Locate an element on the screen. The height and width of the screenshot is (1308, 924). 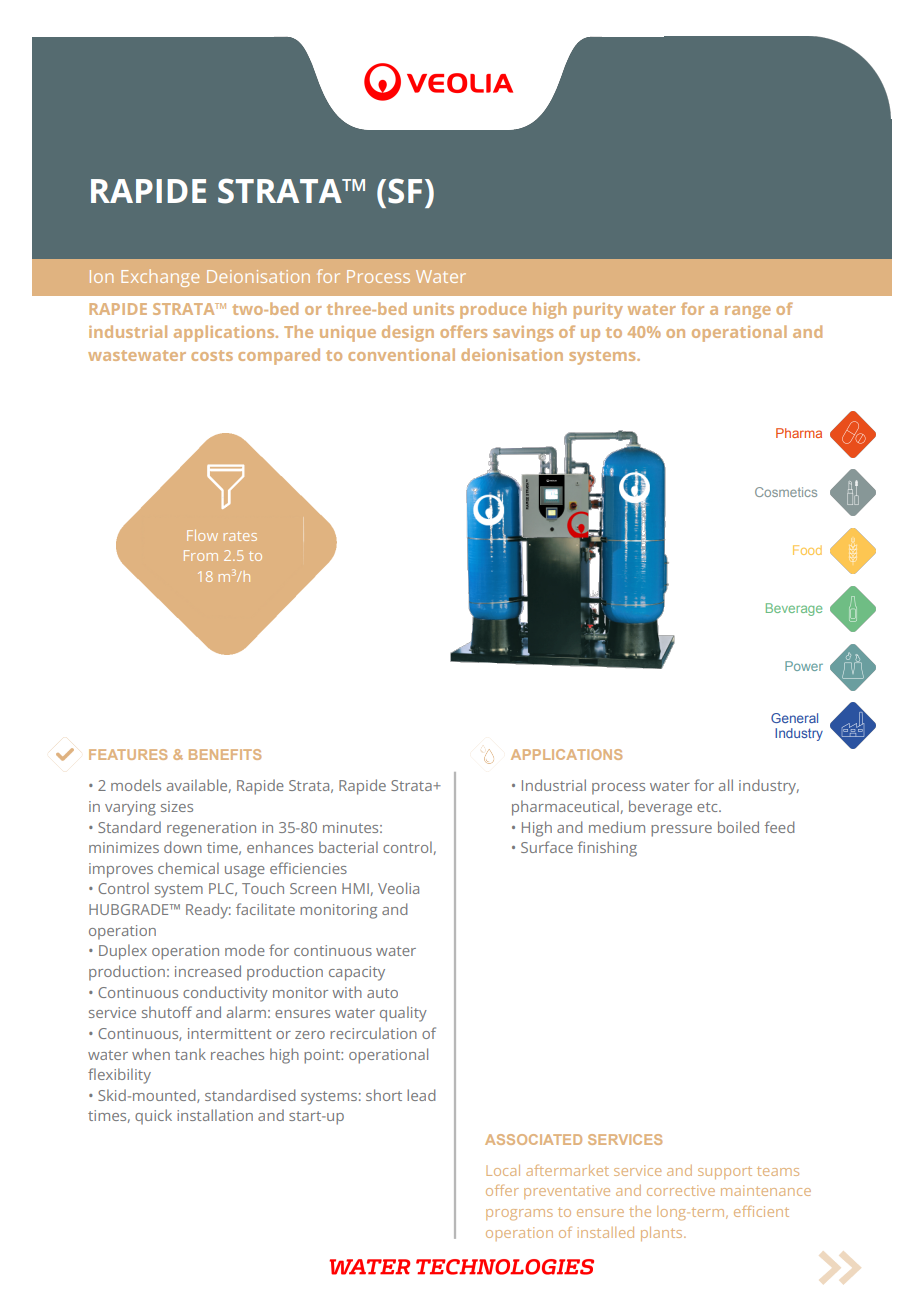
efficient is located at coordinates (761, 1211).
